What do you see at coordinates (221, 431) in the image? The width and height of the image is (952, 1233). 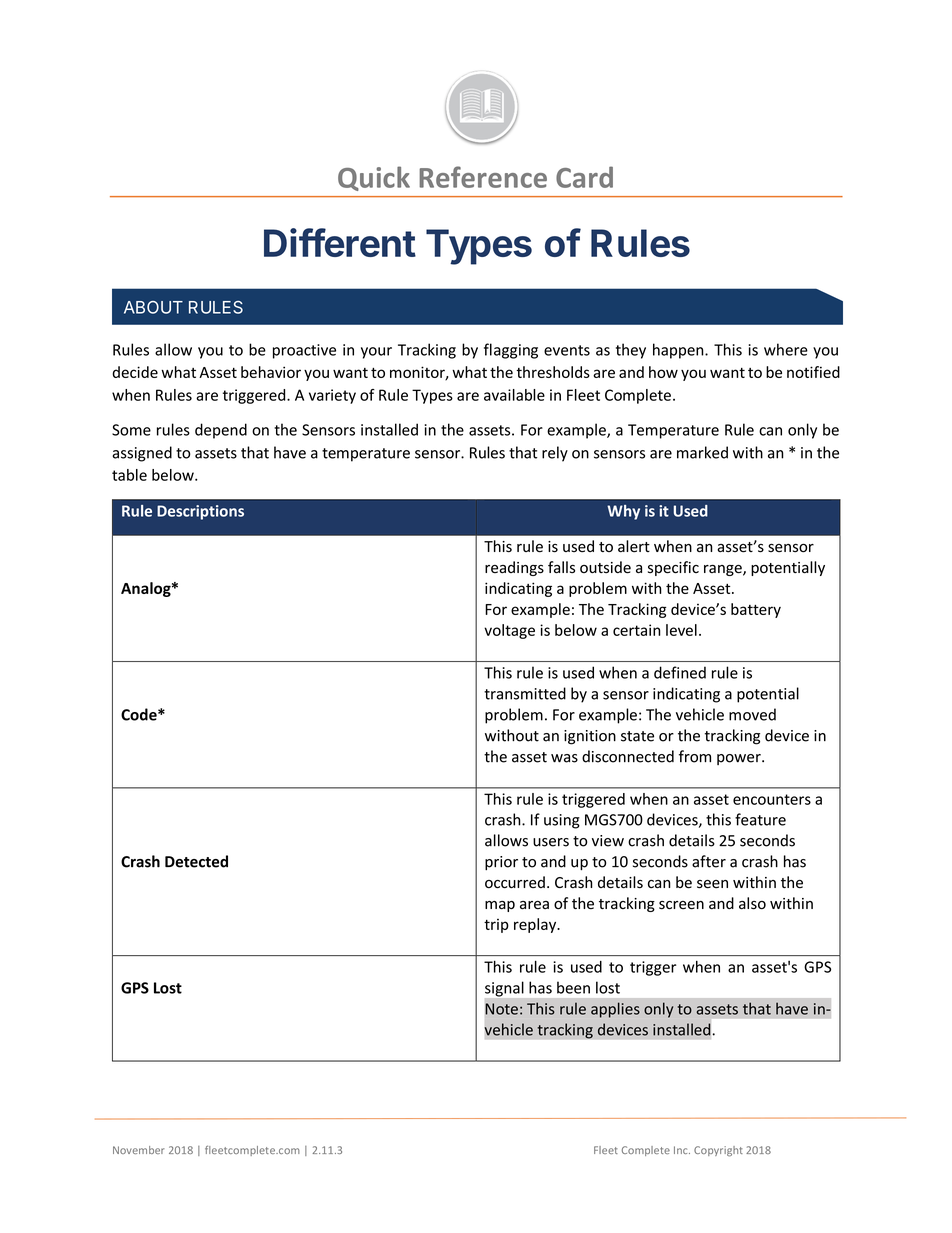 I see `depend` at bounding box center [221, 431].
